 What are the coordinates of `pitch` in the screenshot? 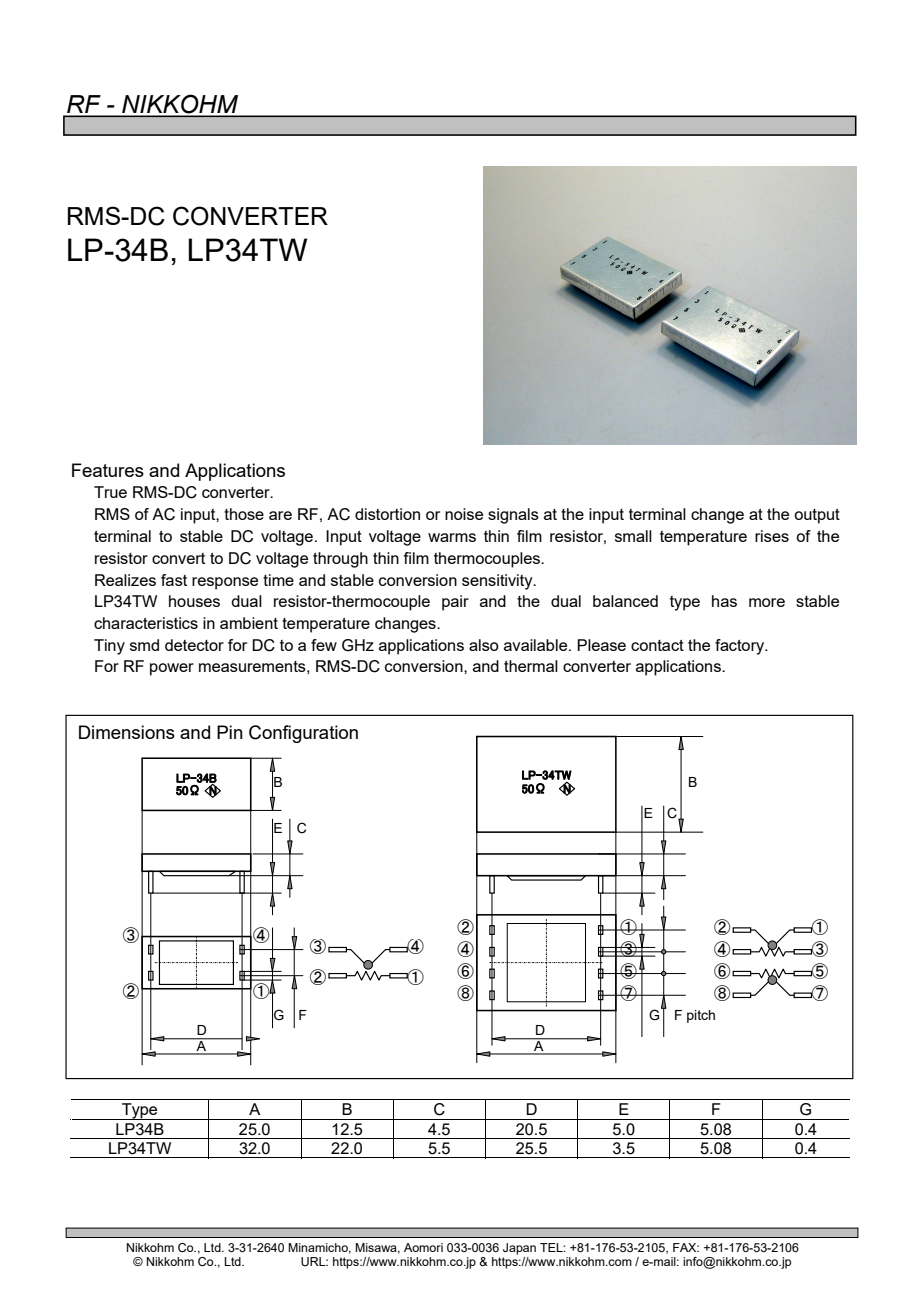 It's located at (701, 1016).
